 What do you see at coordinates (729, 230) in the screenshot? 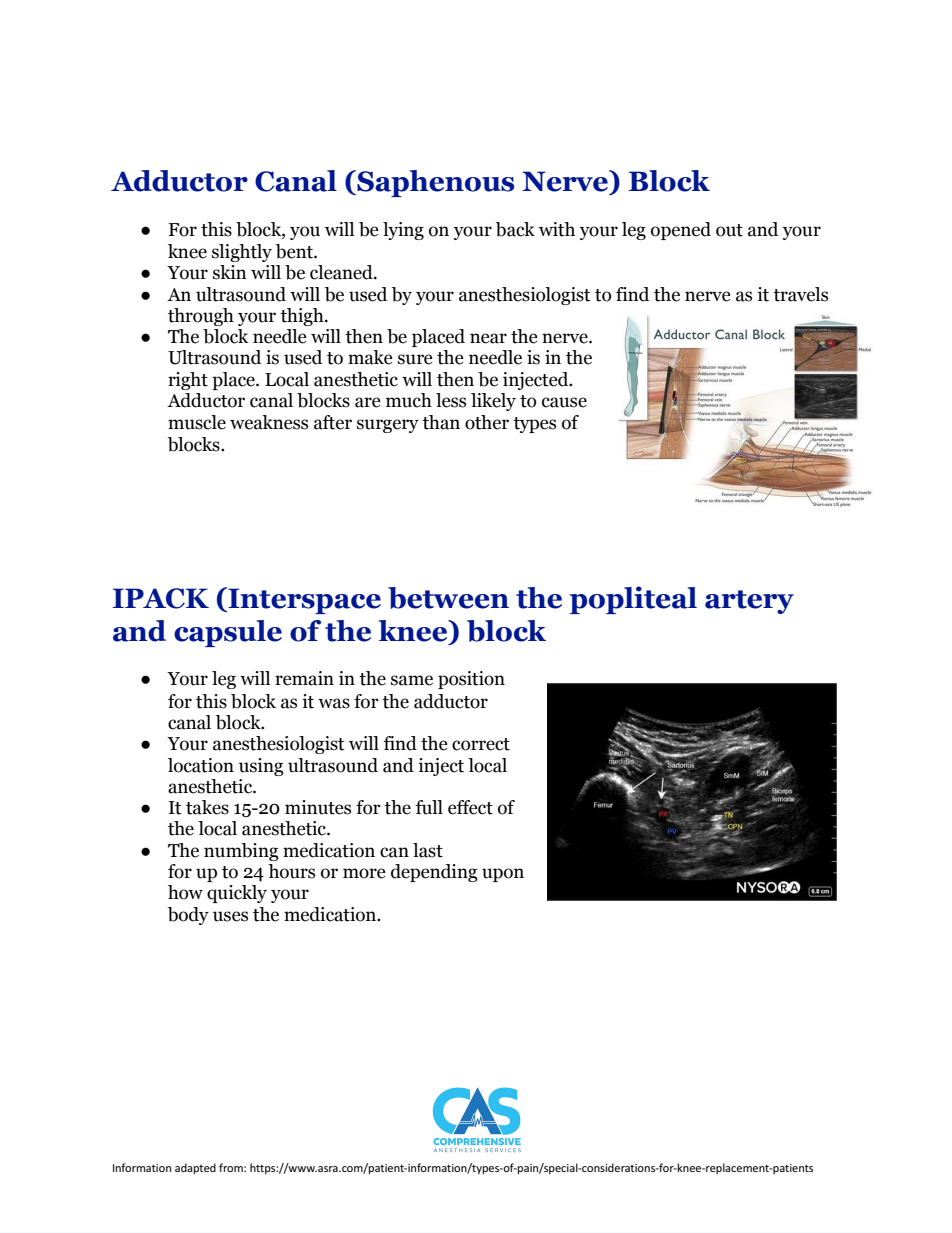
I see `out` at bounding box center [729, 230].
